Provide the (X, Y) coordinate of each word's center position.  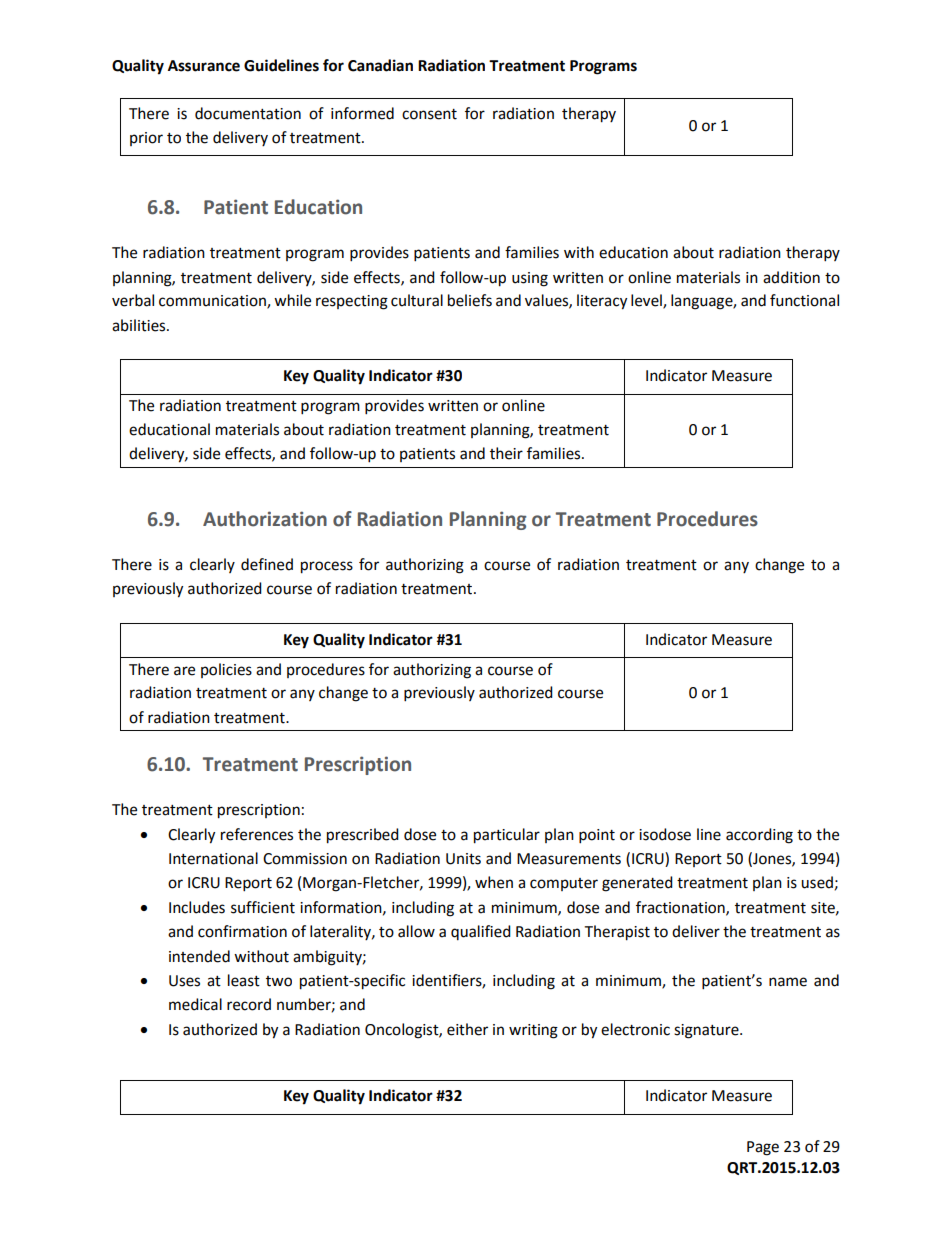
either (467, 1029)
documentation (248, 113)
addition (791, 277)
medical (195, 1004)
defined (267, 564)
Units (463, 859)
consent (429, 114)
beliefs (470, 300)
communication (213, 302)
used (817, 882)
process (327, 567)
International (213, 858)
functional (804, 300)
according (759, 836)
